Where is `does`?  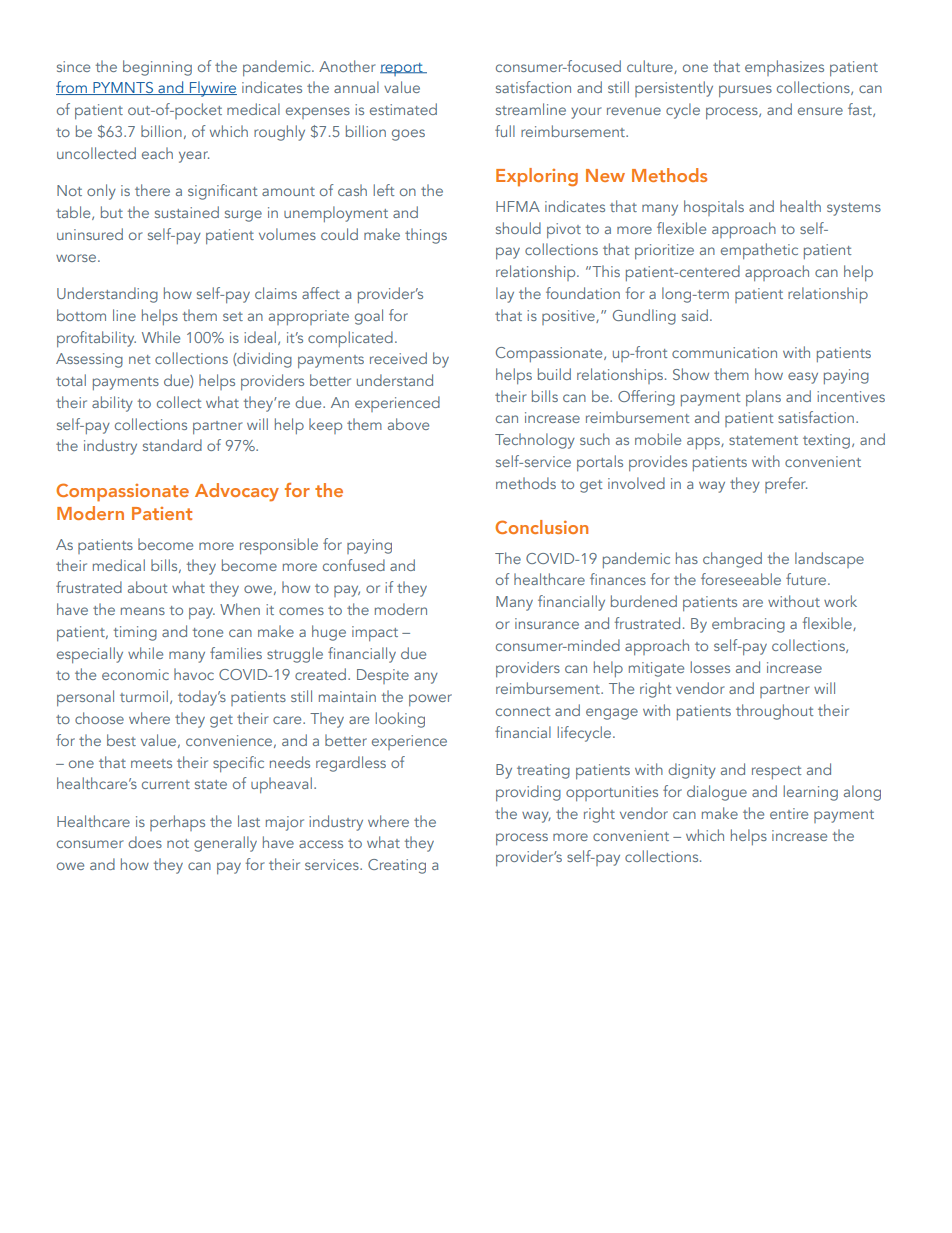
does is located at coordinates (145, 842).
